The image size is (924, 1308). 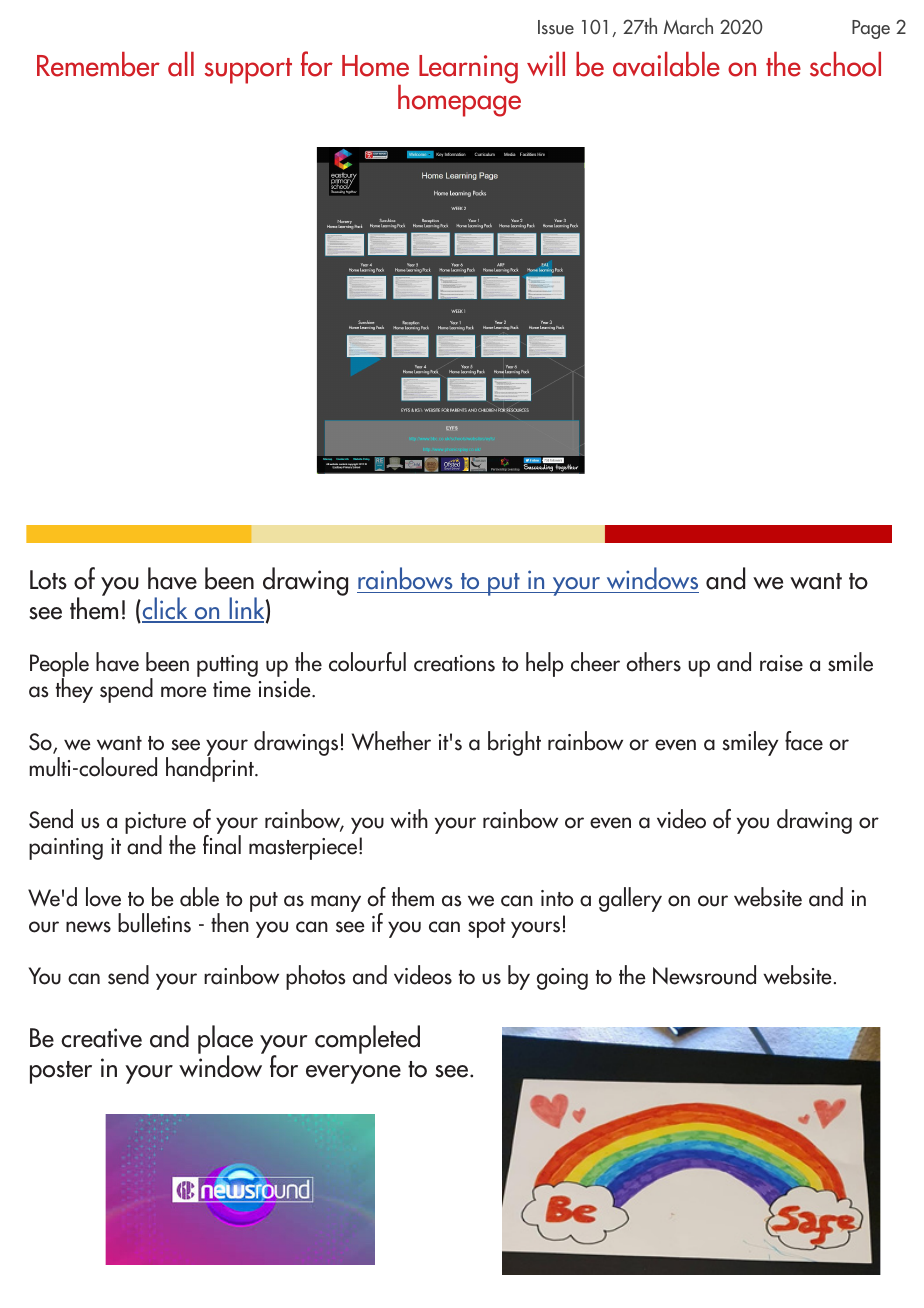 I want to click on Whether, so click(x=391, y=741).
